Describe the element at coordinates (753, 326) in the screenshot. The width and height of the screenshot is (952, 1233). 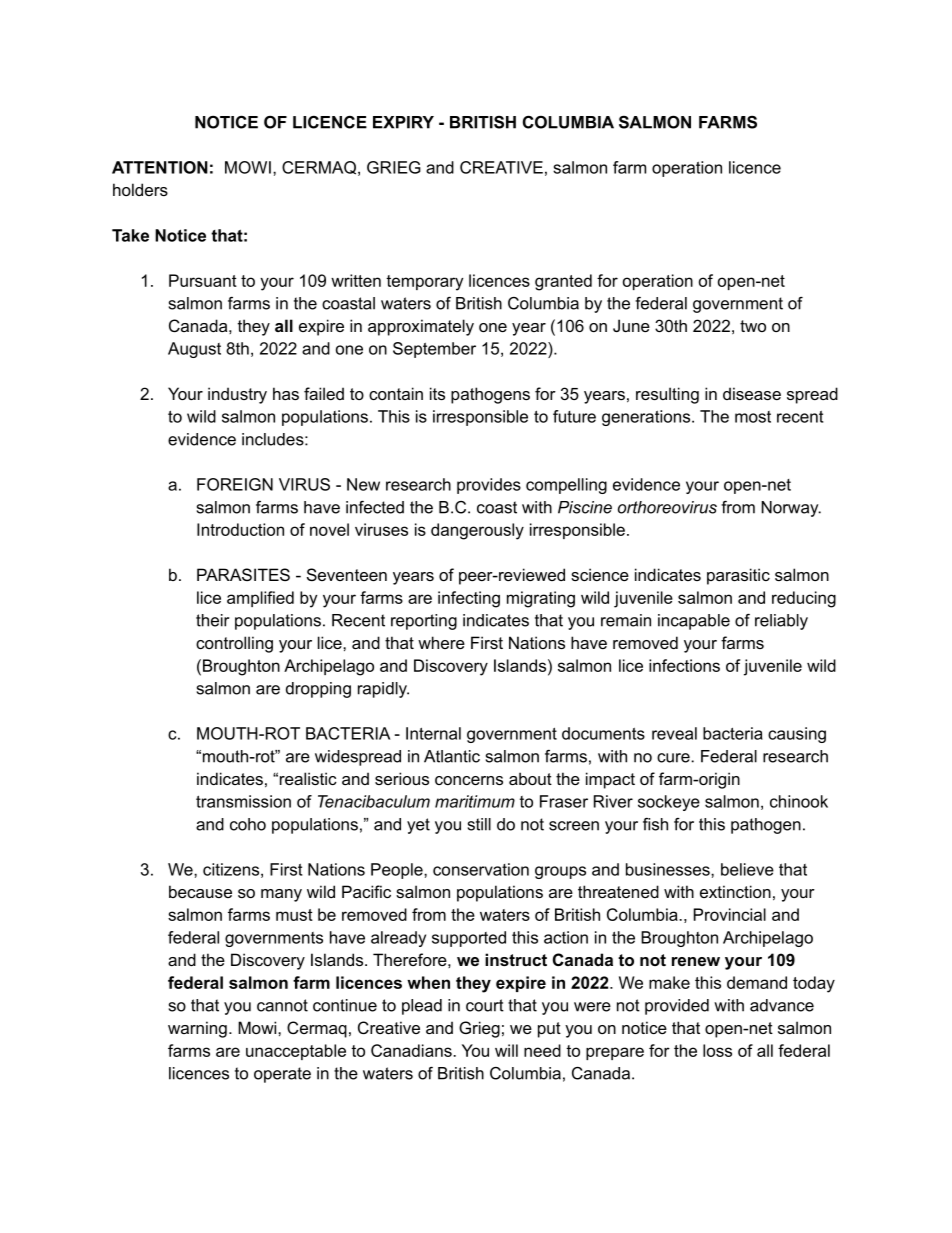
I see `two` at that location.
